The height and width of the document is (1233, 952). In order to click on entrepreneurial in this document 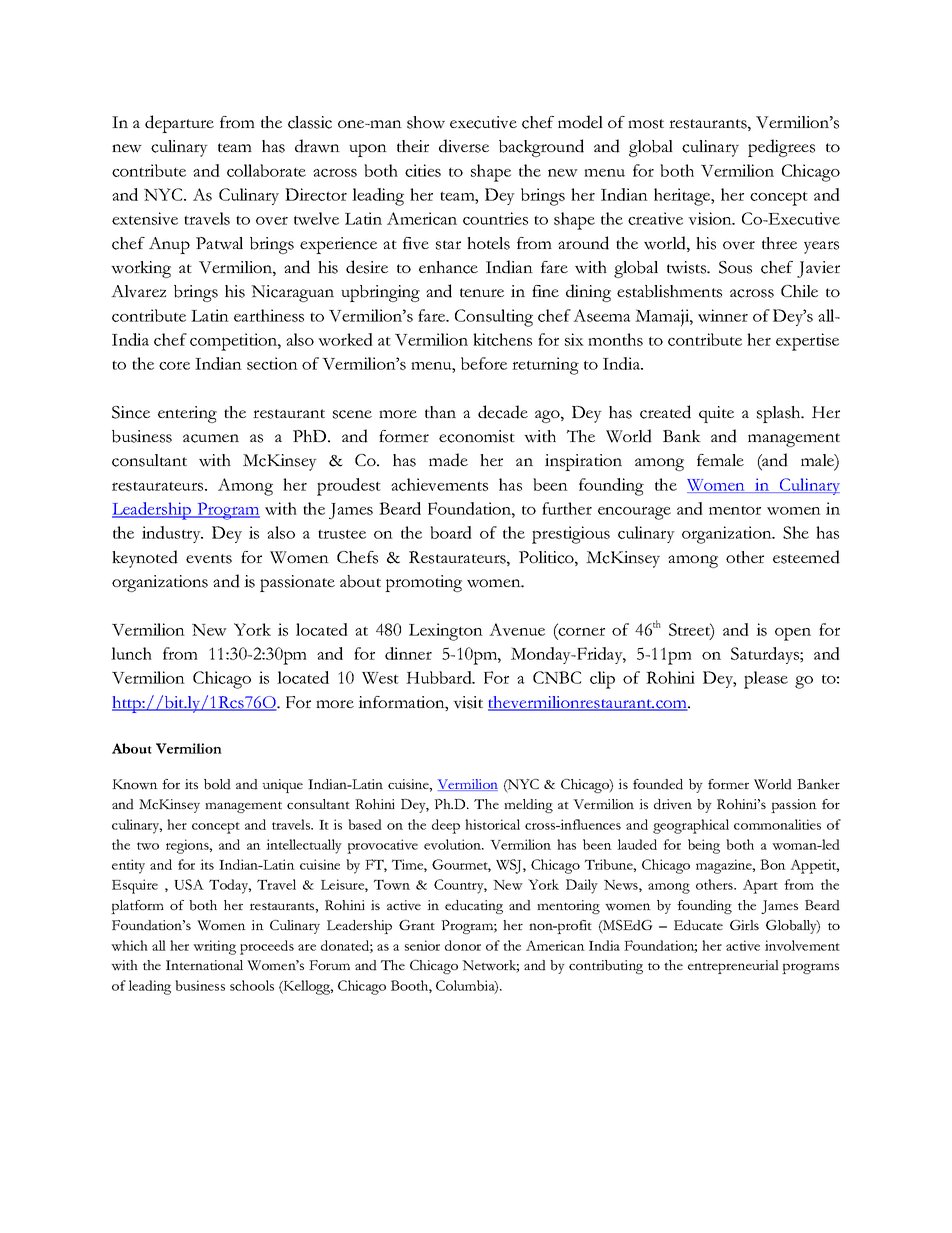, I will do `click(733, 967)`.
